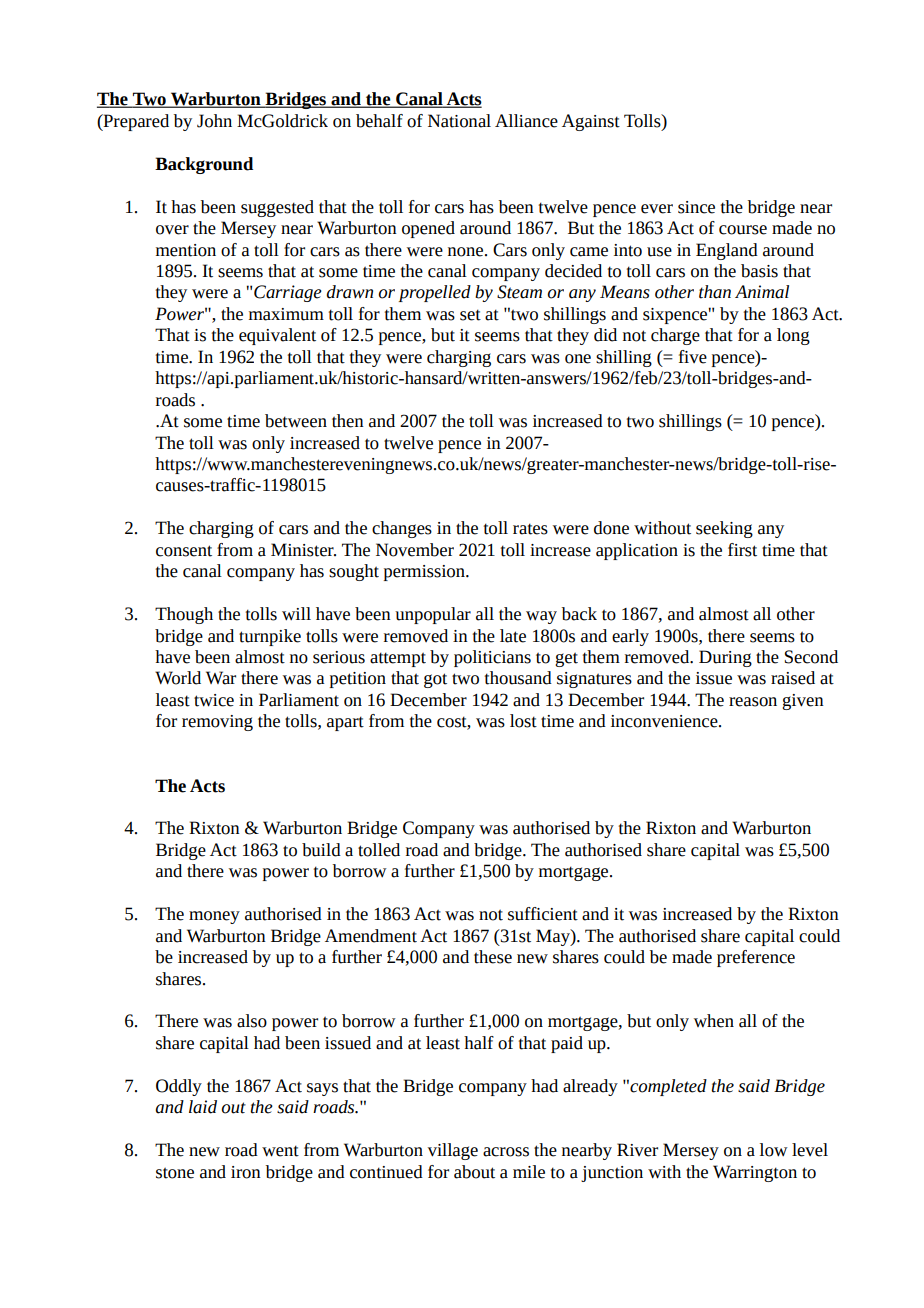  I want to click on across, so click(506, 1152).
